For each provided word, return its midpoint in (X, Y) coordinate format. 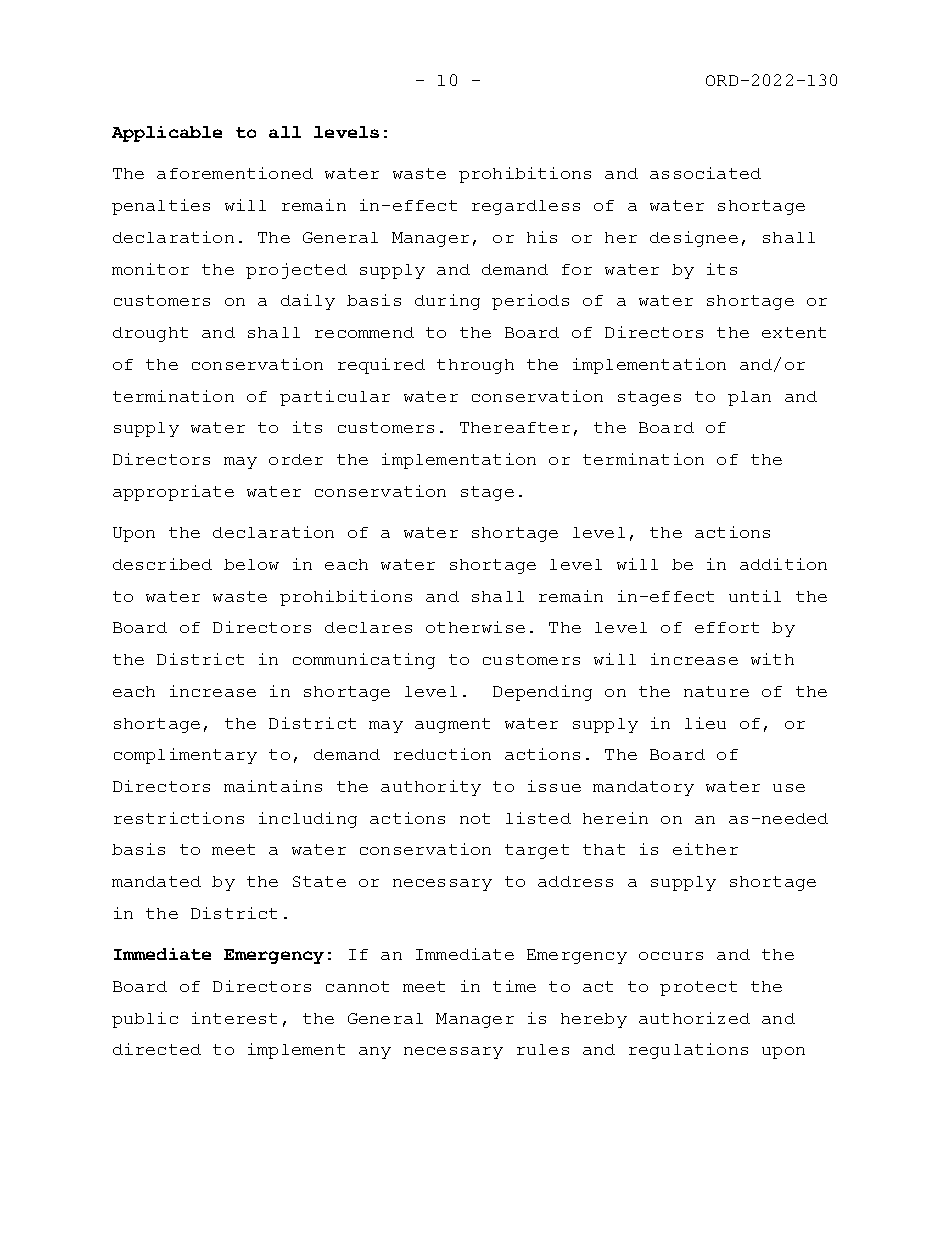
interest (234, 1018)
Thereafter (515, 427)
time (514, 986)
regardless (526, 207)
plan (749, 398)
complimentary (185, 756)
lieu (705, 723)
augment (452, 725)
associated (705, 173)
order (296, 459)
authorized (694, 1018)
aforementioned (235, 173)
